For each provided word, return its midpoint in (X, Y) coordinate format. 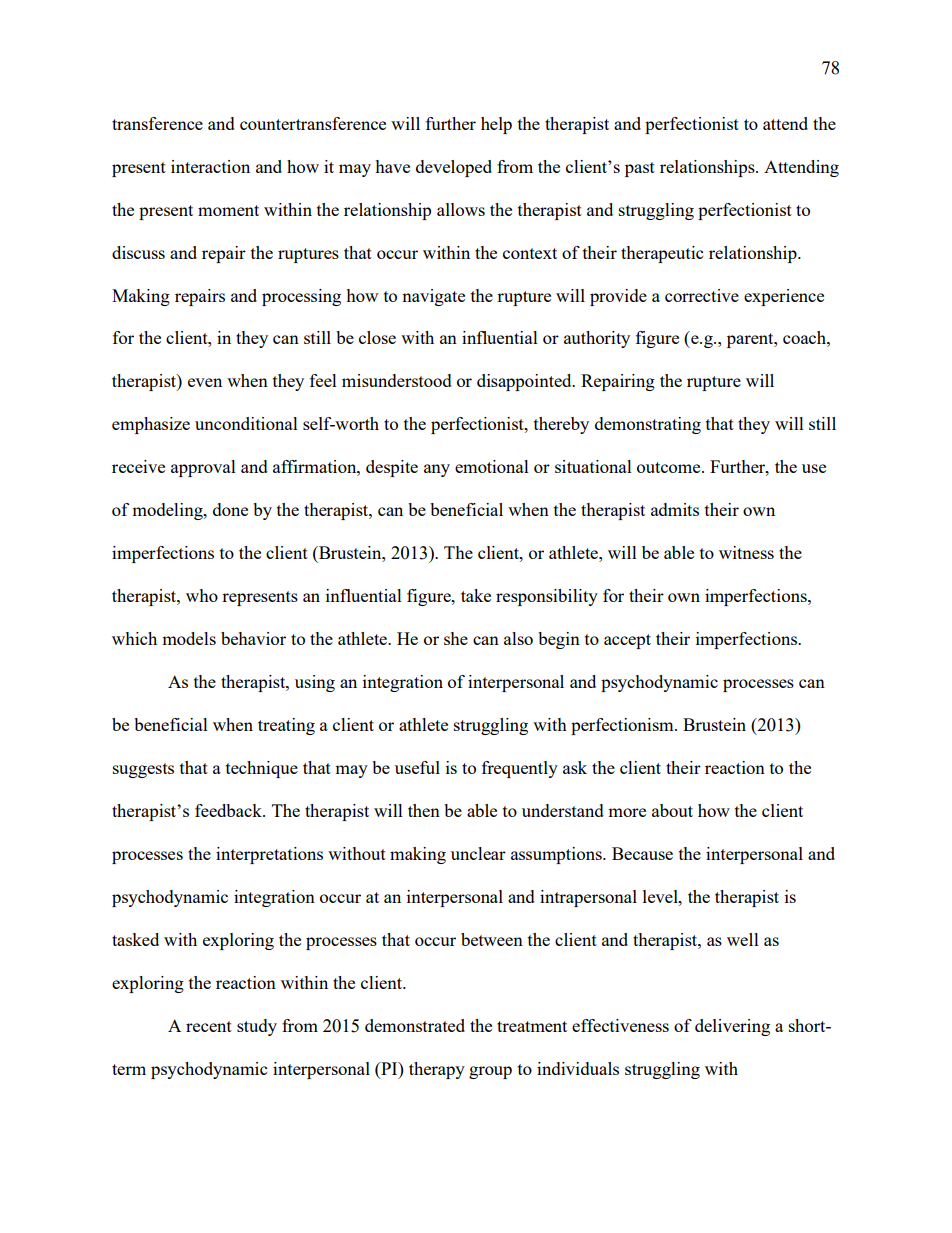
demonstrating (648, 425)
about (672, 810)
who (202, 595)
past (640, 169)
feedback (229, 810)
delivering (732, 1027)
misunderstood (397, 380)
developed (454, 168)
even (205, 382)
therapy (437, 1070)
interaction (210, 166)
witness (746, 552)
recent (209, 1026)
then (424, 810)
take (476, 595)
